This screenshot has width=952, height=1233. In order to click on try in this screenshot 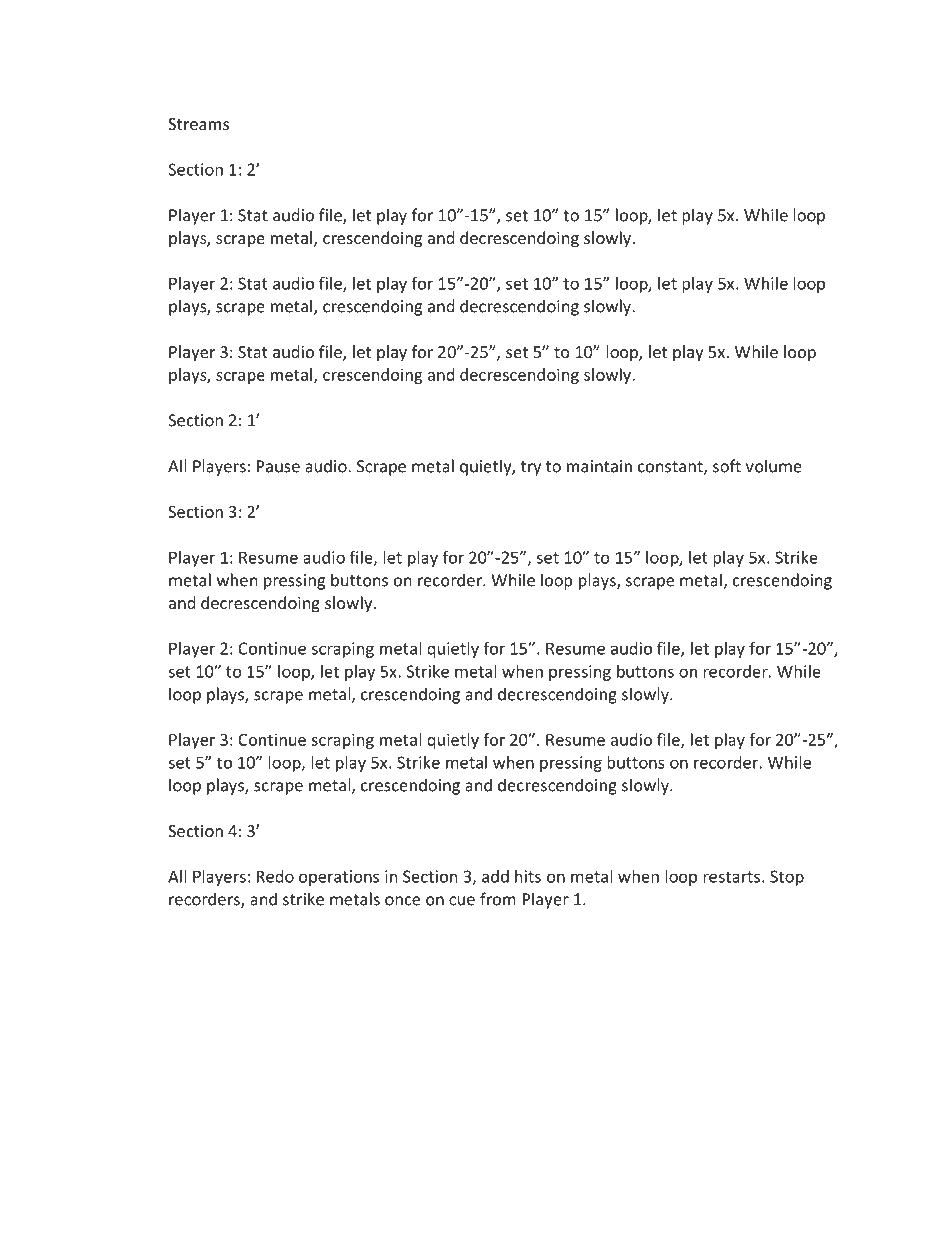, I will do `click(531, 468)`.
